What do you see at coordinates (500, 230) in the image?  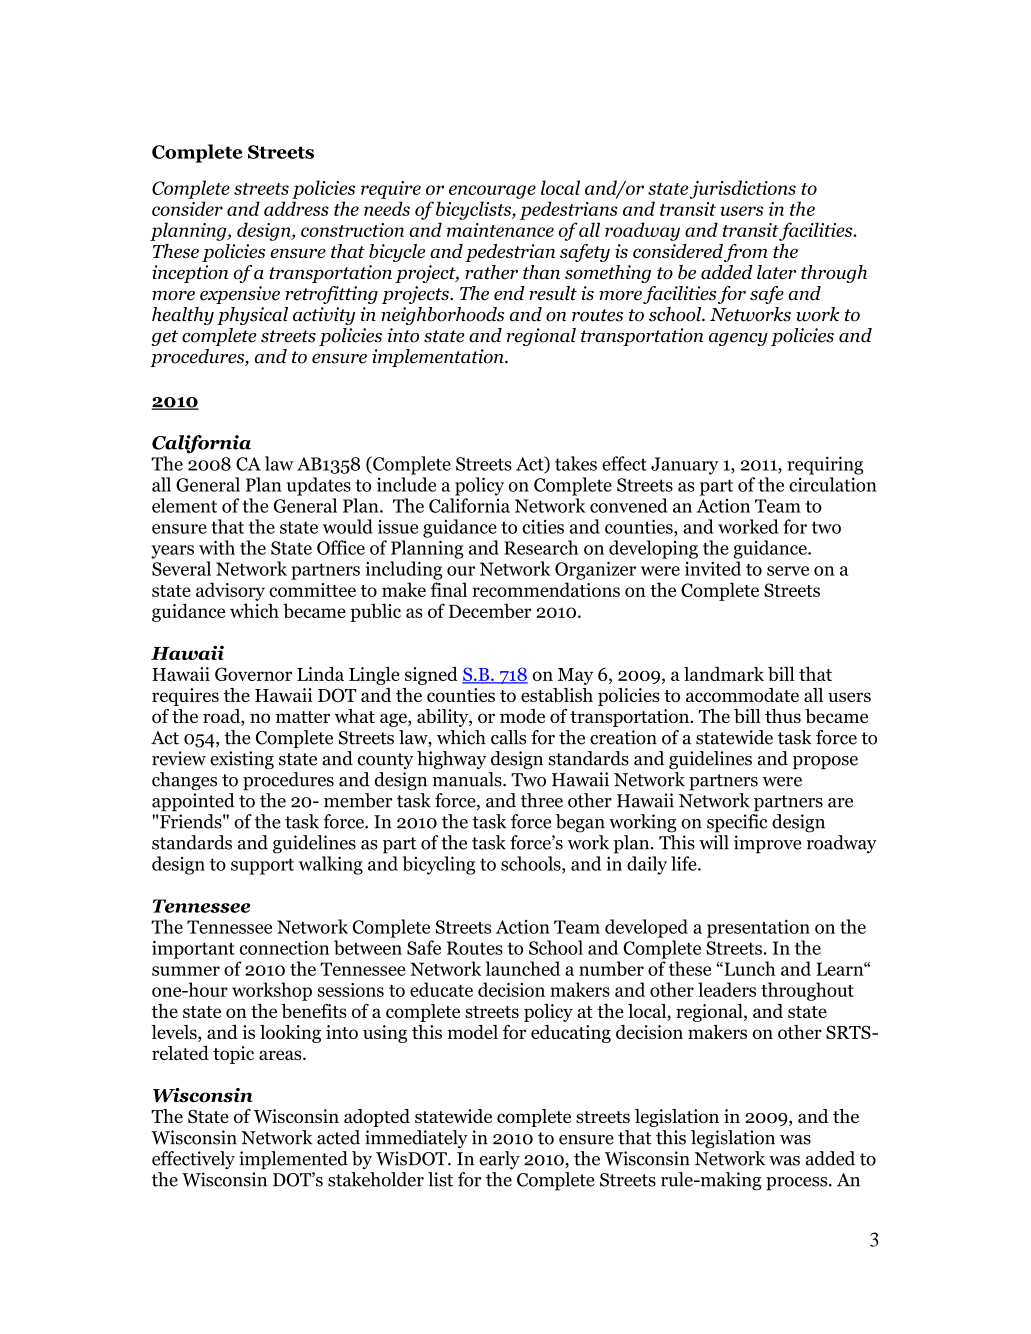 I see `maintenance` at bounding box center [500, 230].
